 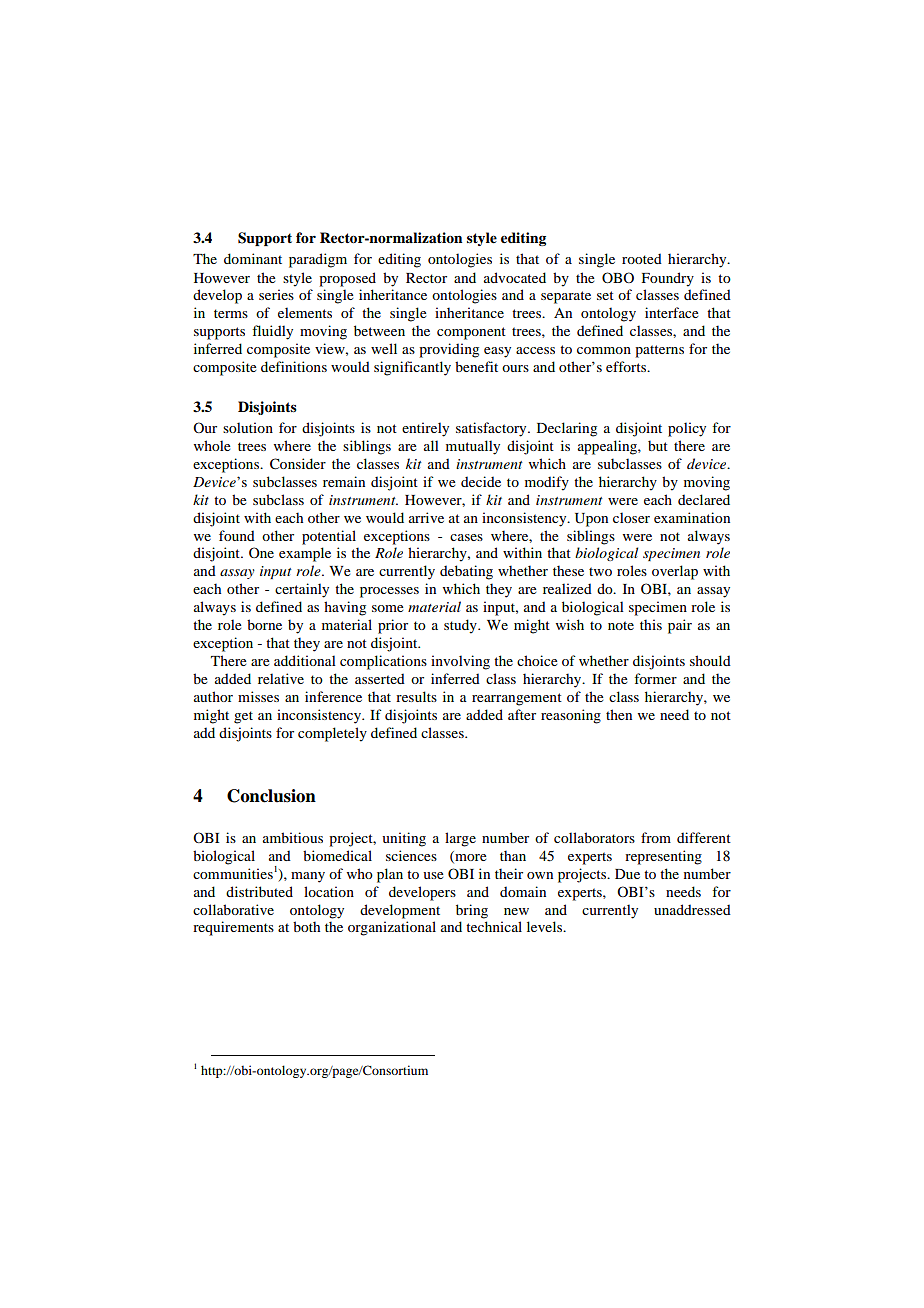 I want to click on unaddressed, so click(x=692, y=909).
